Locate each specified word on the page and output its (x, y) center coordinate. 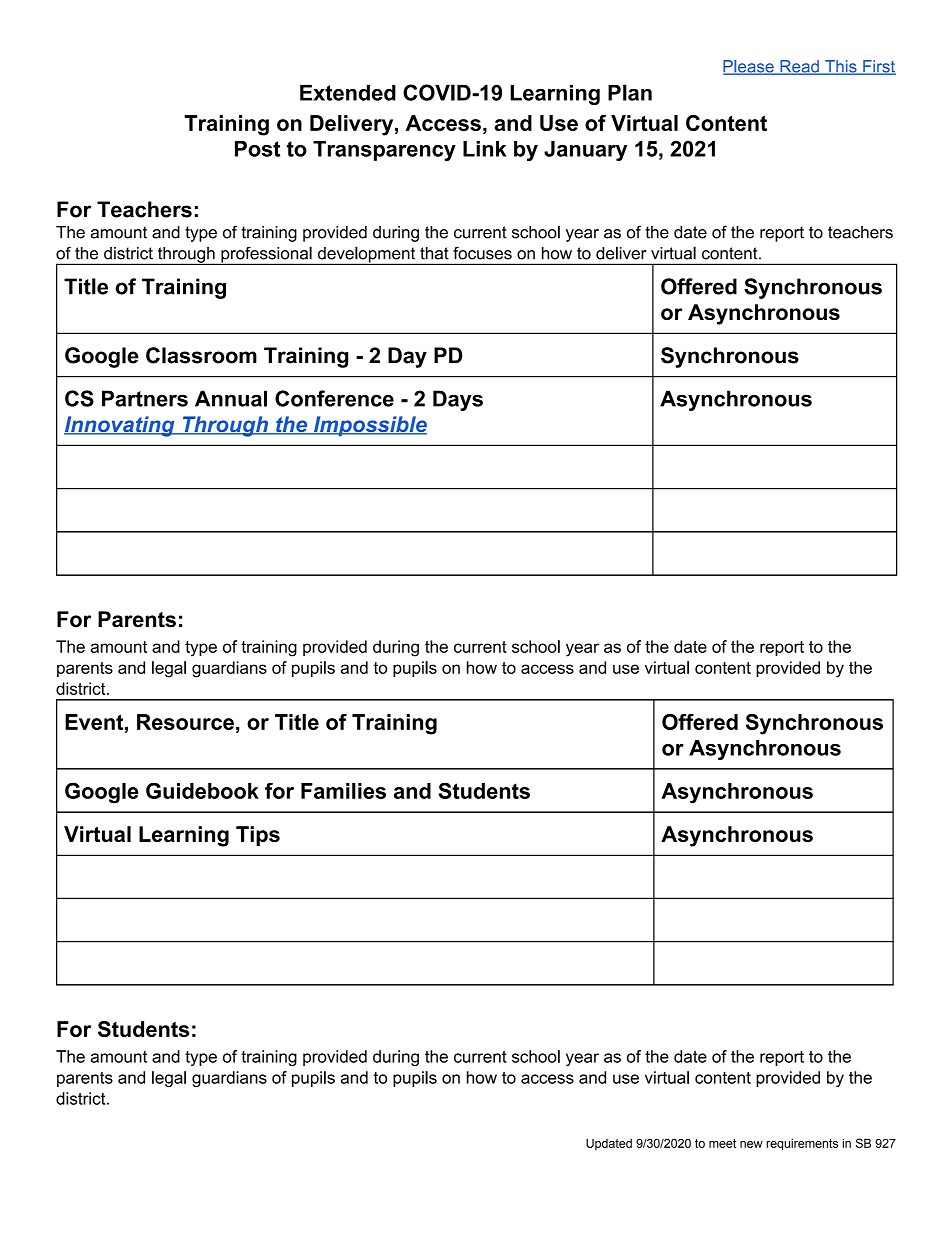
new (751, 1144)
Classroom (201, 355)
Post (257, 149)
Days (458, 400)
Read (799, 67)
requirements (802, 1145)
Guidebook (202, 790)
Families (343, 791)
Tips (258, 836)
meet (722, 1143)
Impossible (369, 426)
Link (484, 149)
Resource (185, 722)
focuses (482, 253)
